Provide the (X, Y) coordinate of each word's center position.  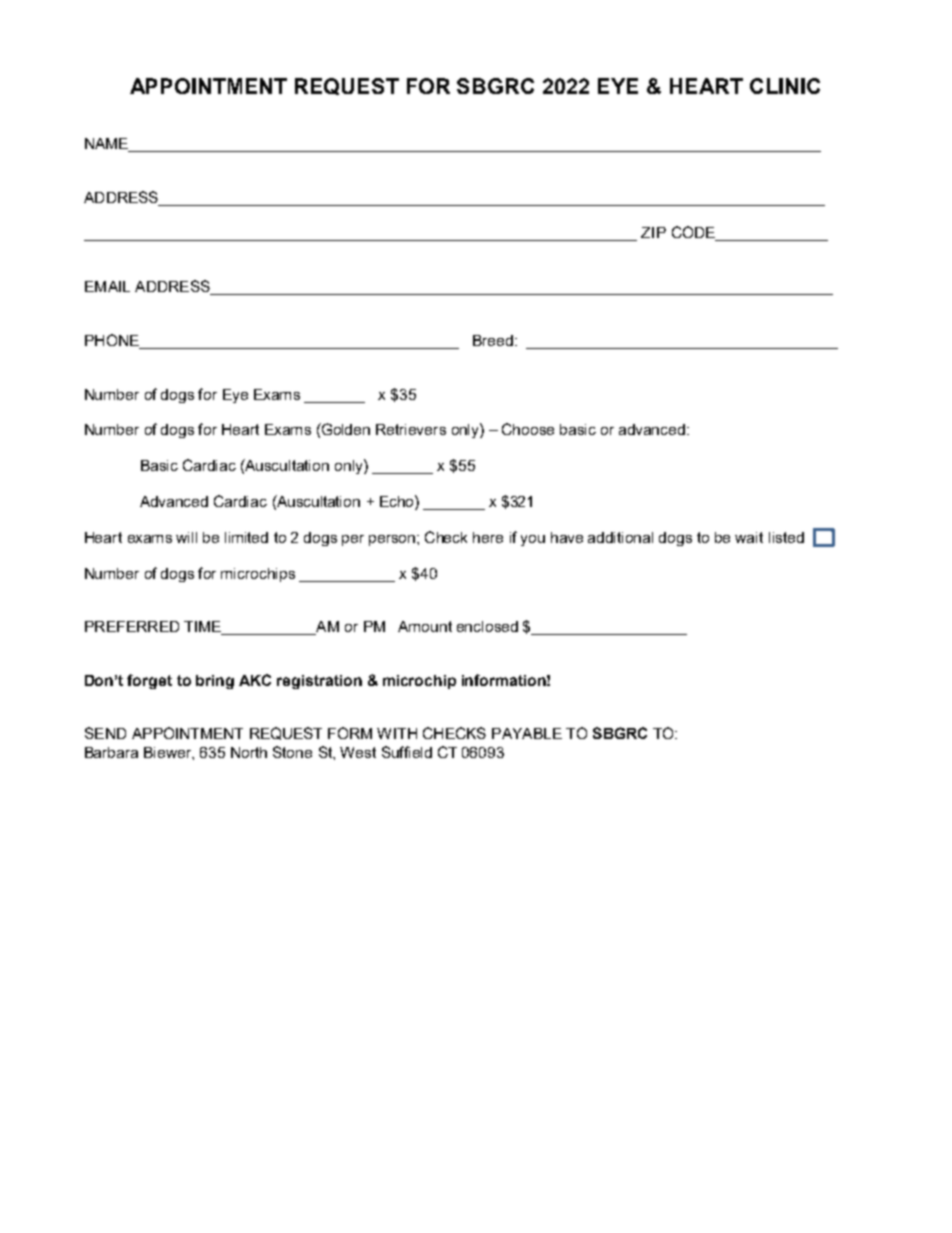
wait (749, 537)
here (488, 537)
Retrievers (411, 429)
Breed (494, 340)
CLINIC (785, 86)
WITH (397, 733)
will (186, 537)
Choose (528, 429)
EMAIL (107, 286)
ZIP (653, 232)
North (249, 752)
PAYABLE (527, 733)
